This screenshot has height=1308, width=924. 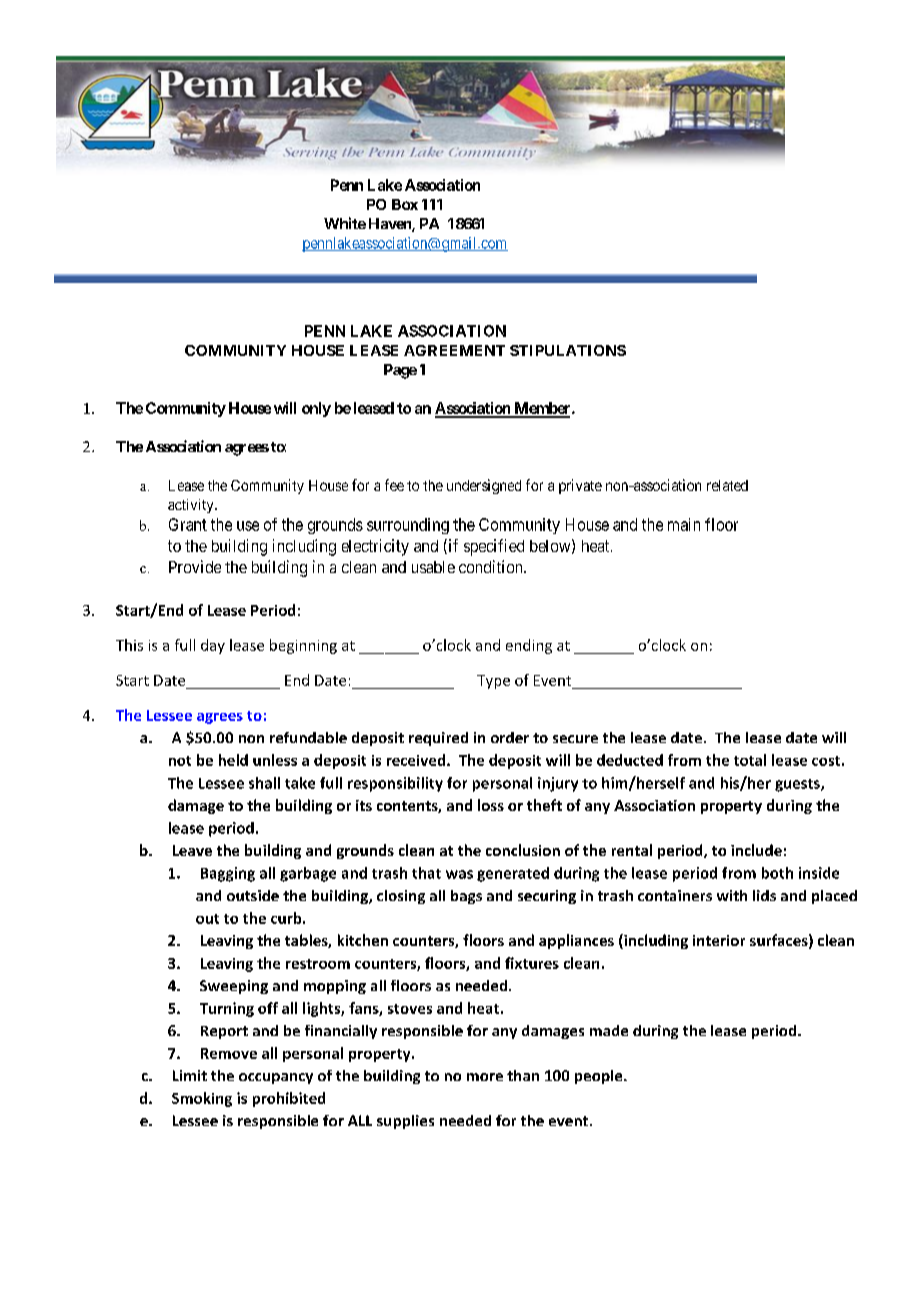 What do you see at coordinates (727, 485) in the screenshot?
I see `related` at bounding box center [727, 485].
